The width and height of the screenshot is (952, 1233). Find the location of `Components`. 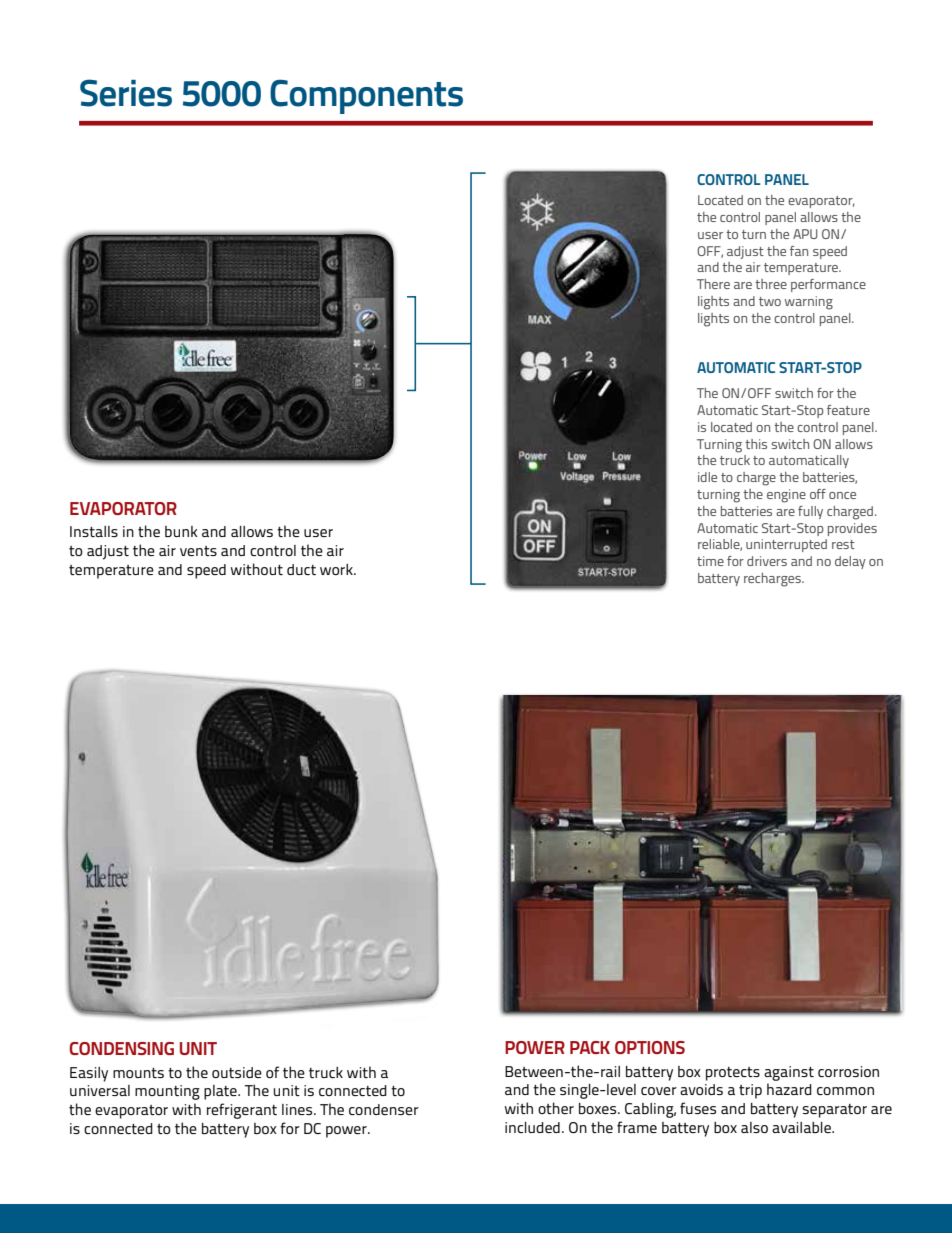

Components is located at coordinates (366, 96).
